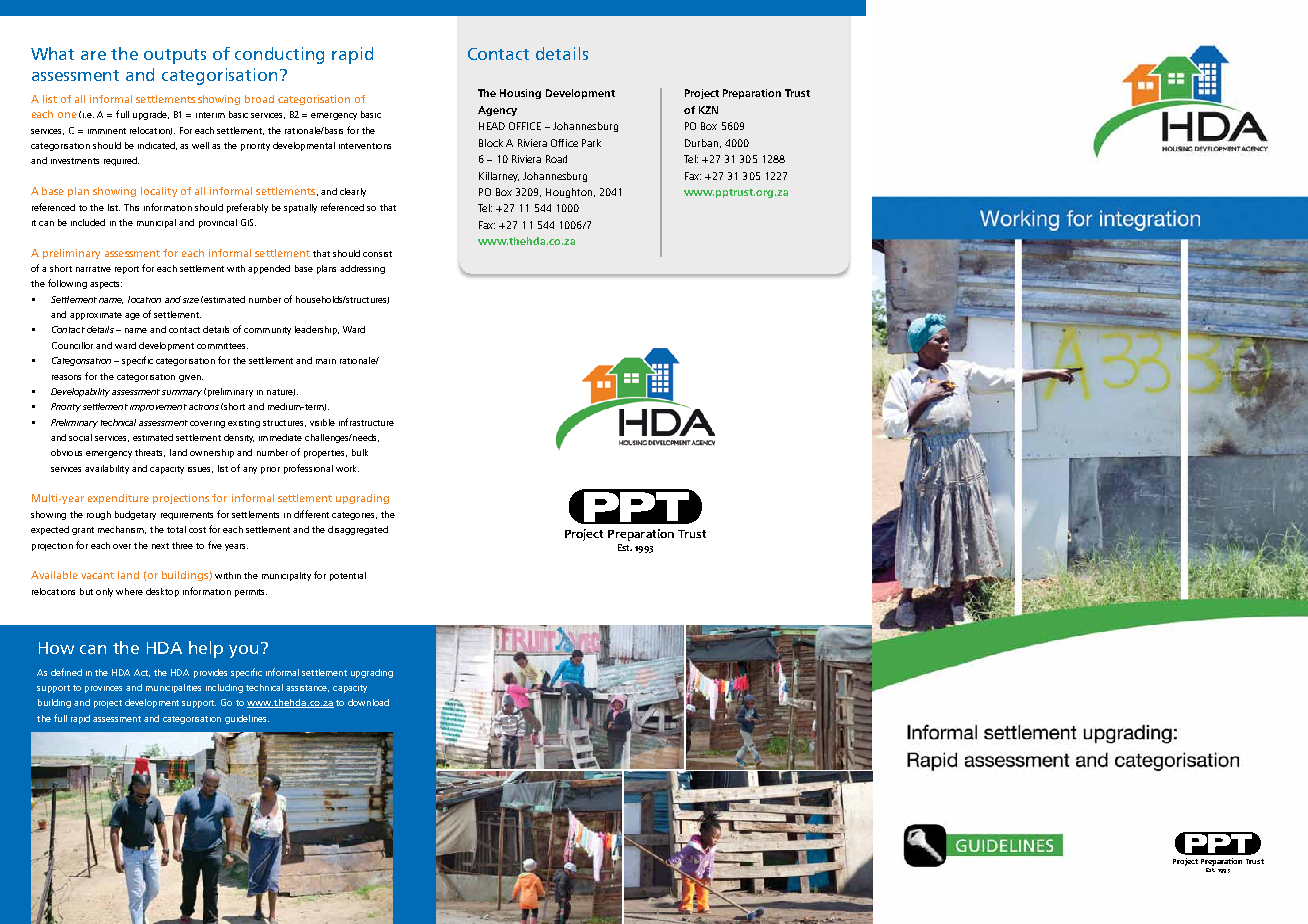  What do you see at coordinates (279, 55) in the screenshot?
I see `conducting` at bounding box center [279, 55].
